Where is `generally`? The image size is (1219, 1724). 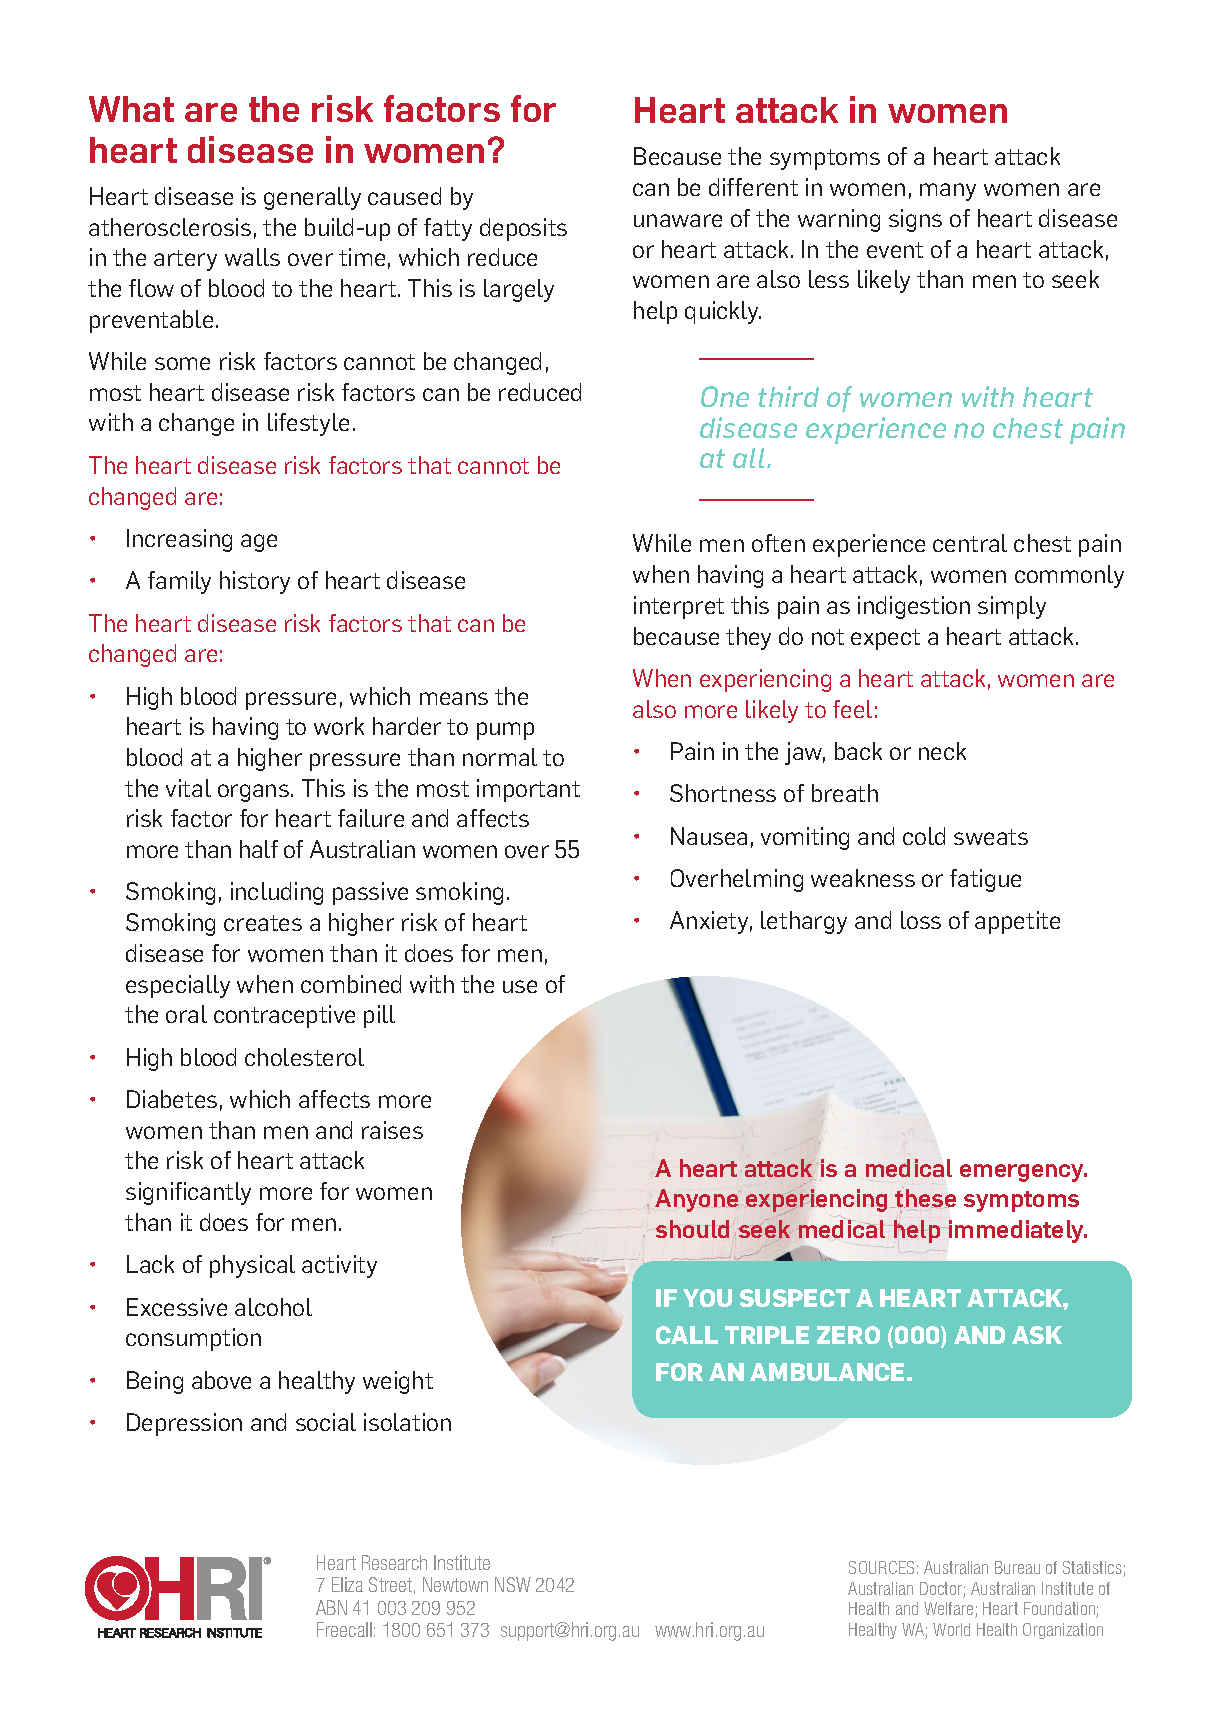 generally is located at coordinates (312, 198).
